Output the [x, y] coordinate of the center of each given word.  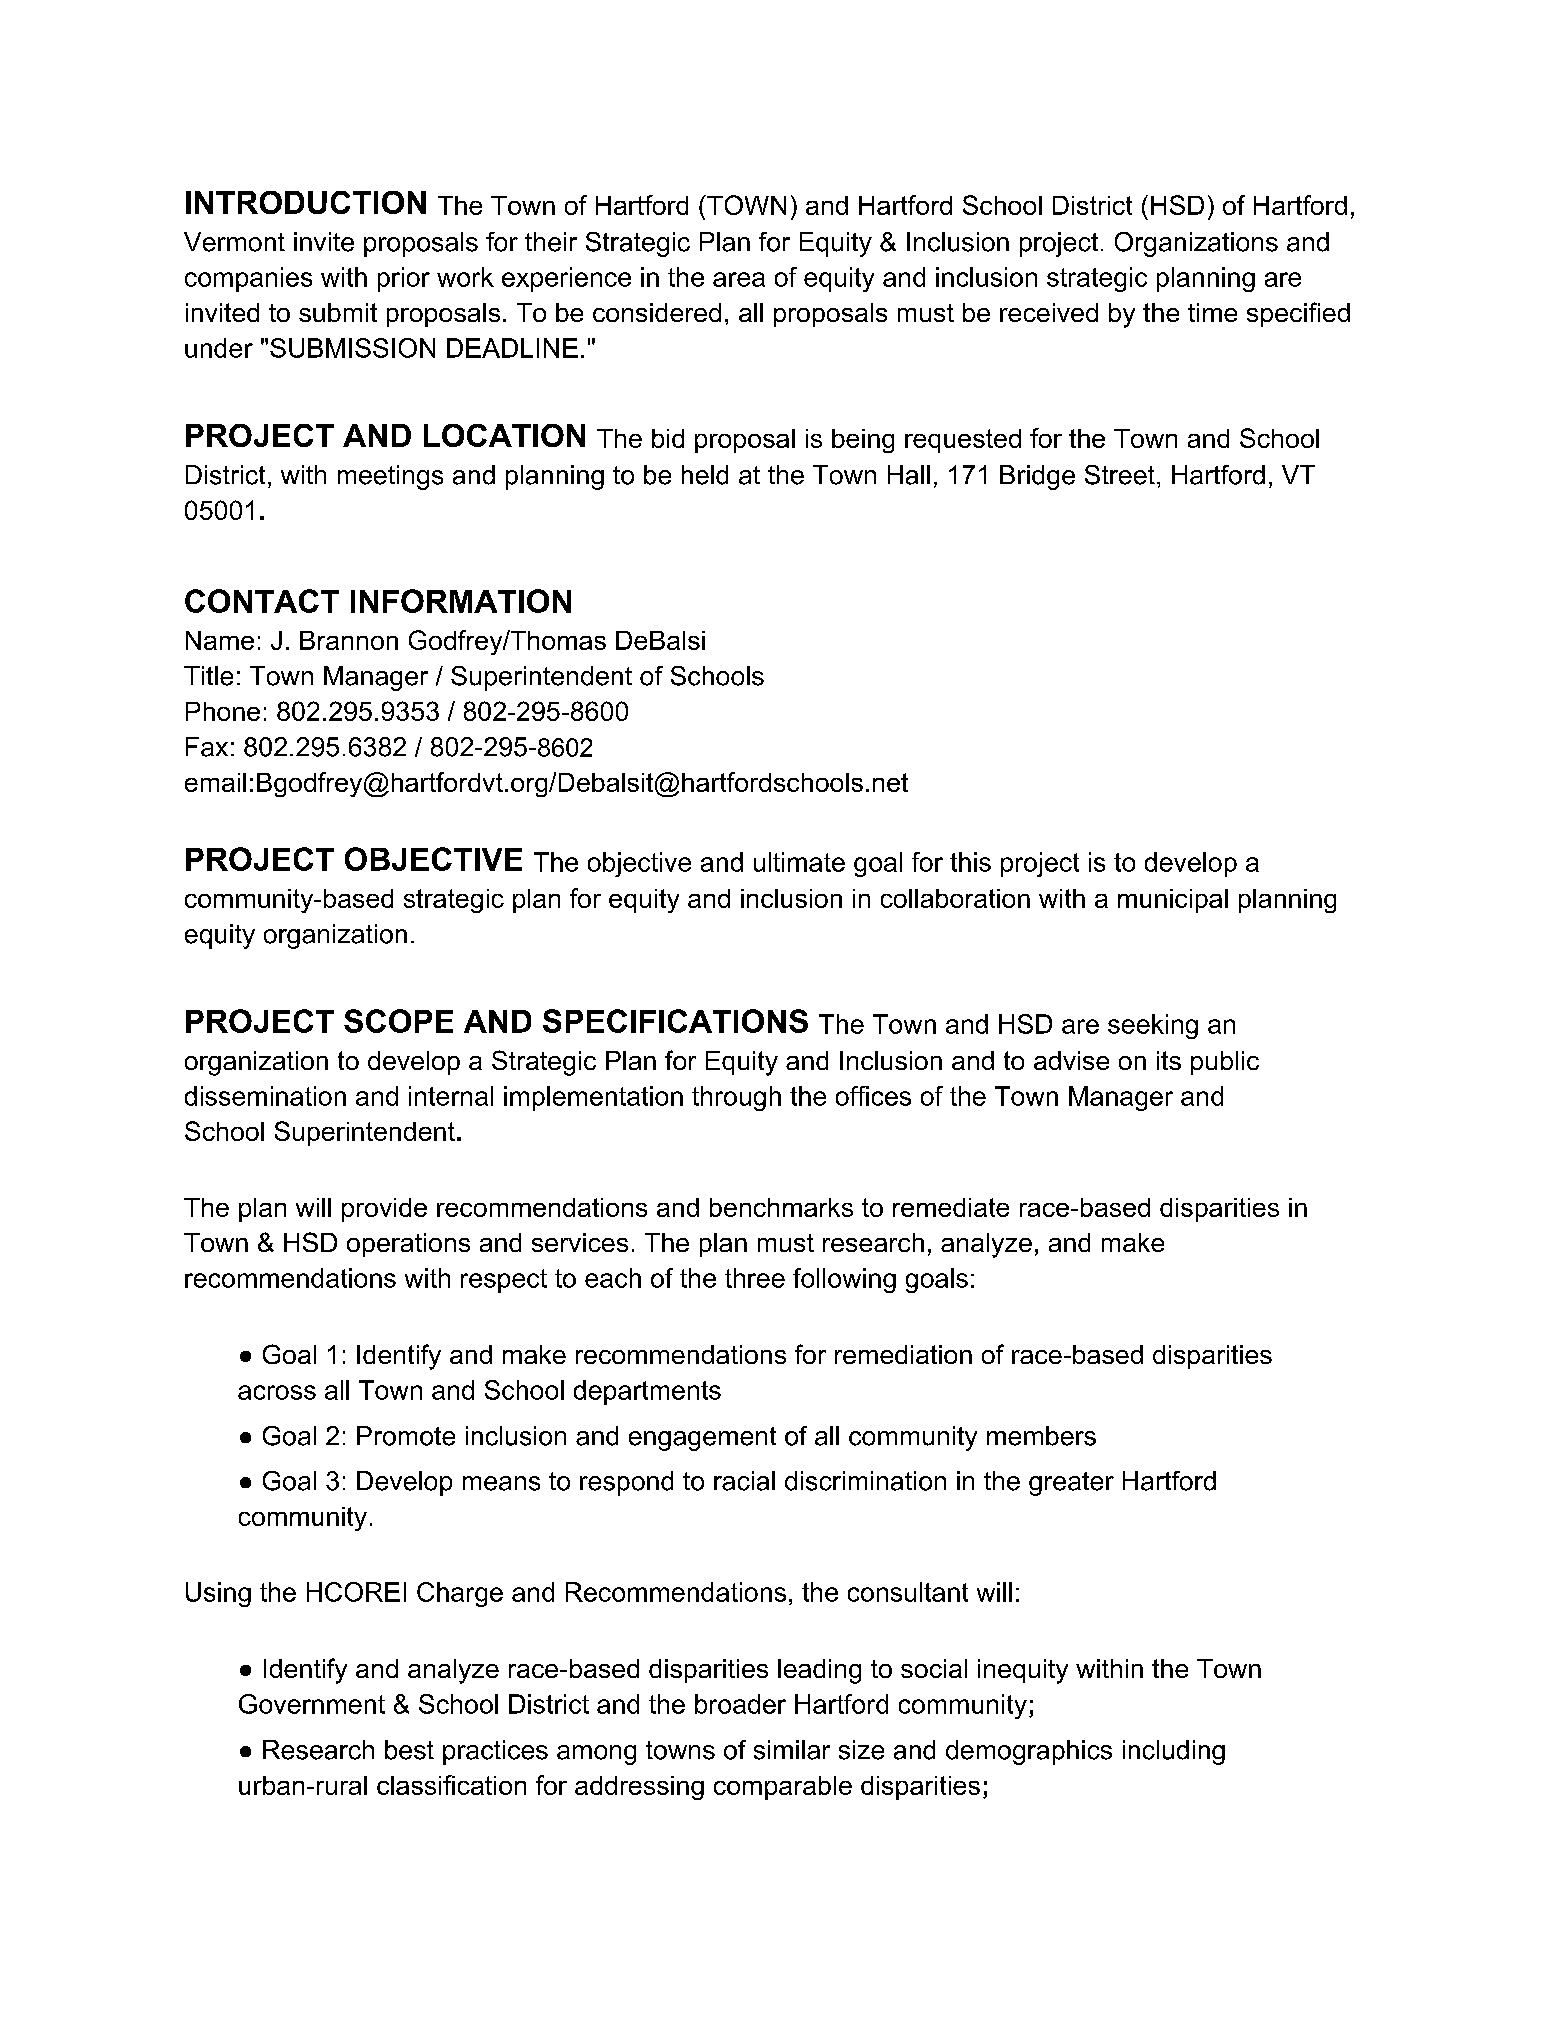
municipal [1173, 901]
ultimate [799, 862]
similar [792, 1750]
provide [384, 1210]
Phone [223, 711]
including [1174, 1752]
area [739, 279]
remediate [951, 1207]
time [1212, 312]
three [755, 1278]
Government [312, 1704]
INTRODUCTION [306, 202]
